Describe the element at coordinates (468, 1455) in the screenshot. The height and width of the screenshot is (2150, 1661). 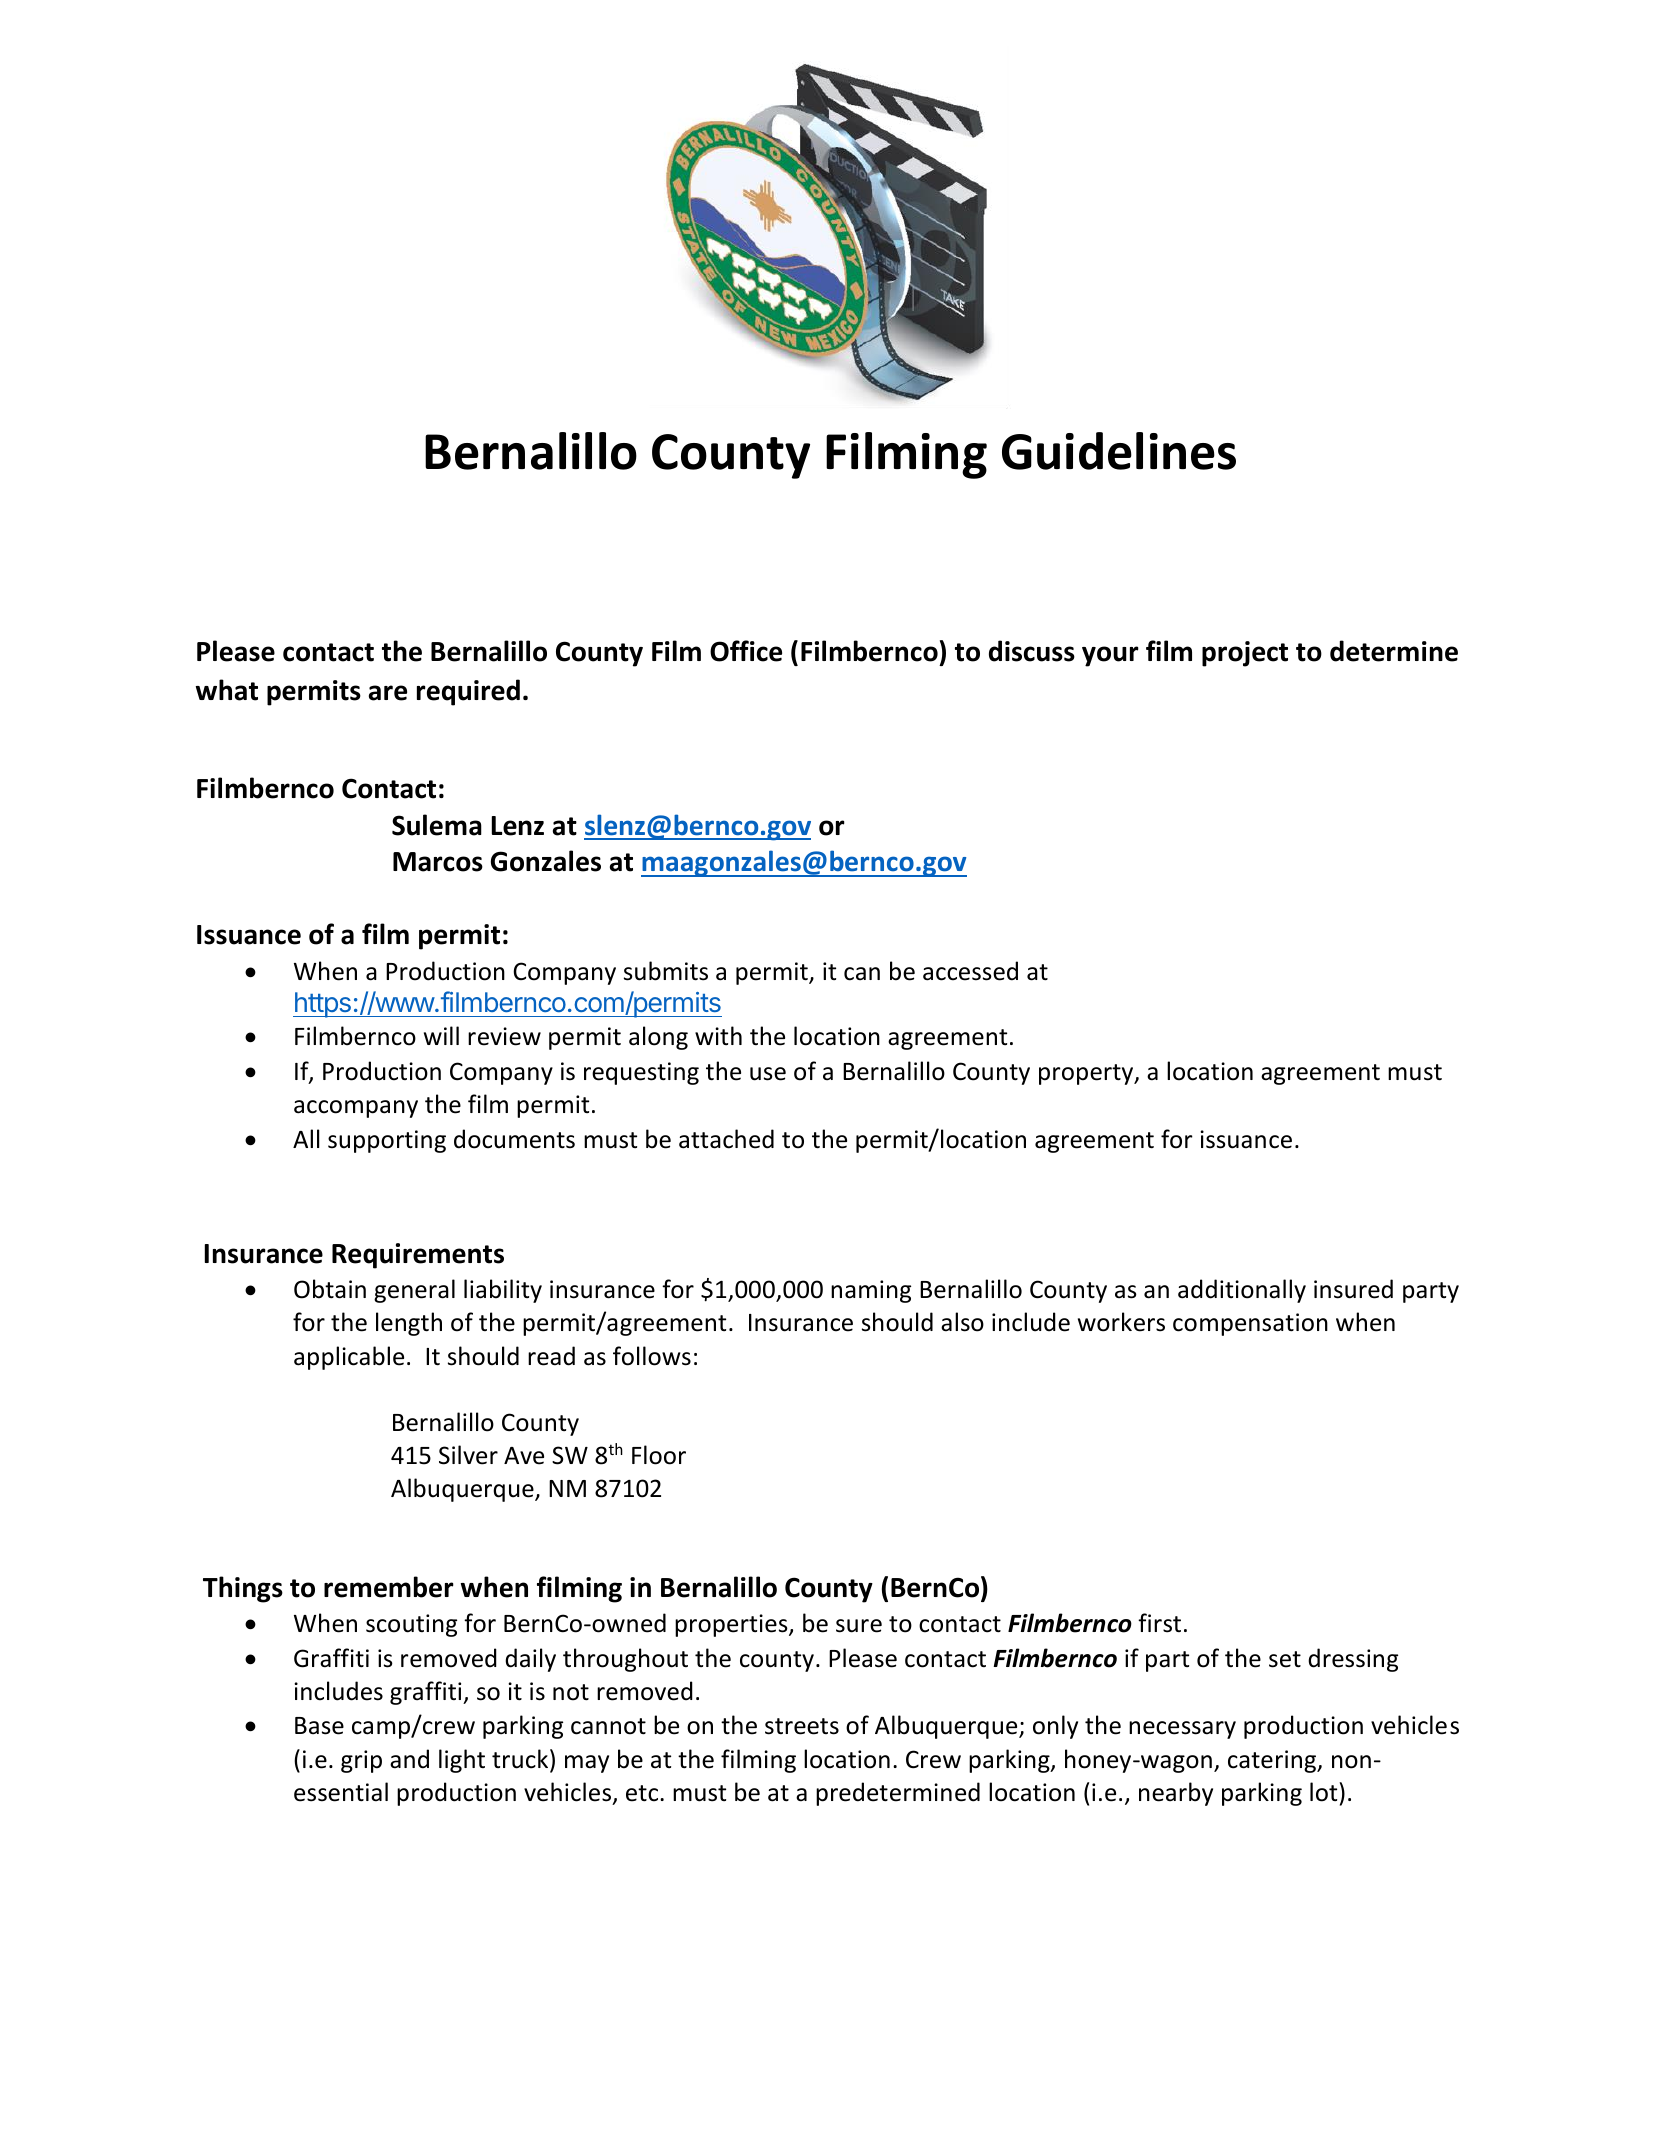
I see `Silver` at that location.
